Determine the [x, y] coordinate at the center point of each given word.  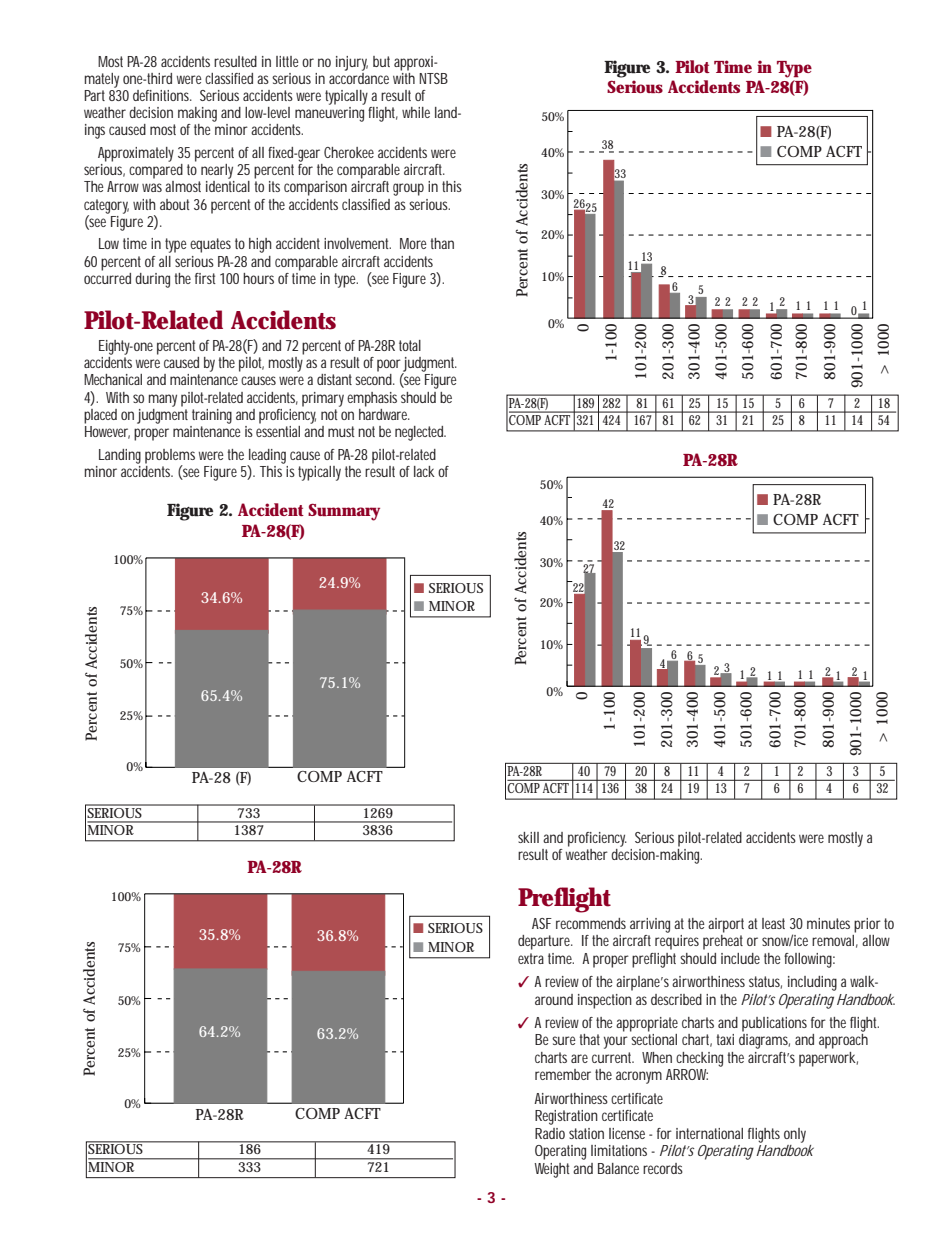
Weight [552, 1170]
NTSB [433, 78]
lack [424, 471]
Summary [344, 512]
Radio [550, 1133]
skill [528, 837]
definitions [162, 95]
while [416, 112]
